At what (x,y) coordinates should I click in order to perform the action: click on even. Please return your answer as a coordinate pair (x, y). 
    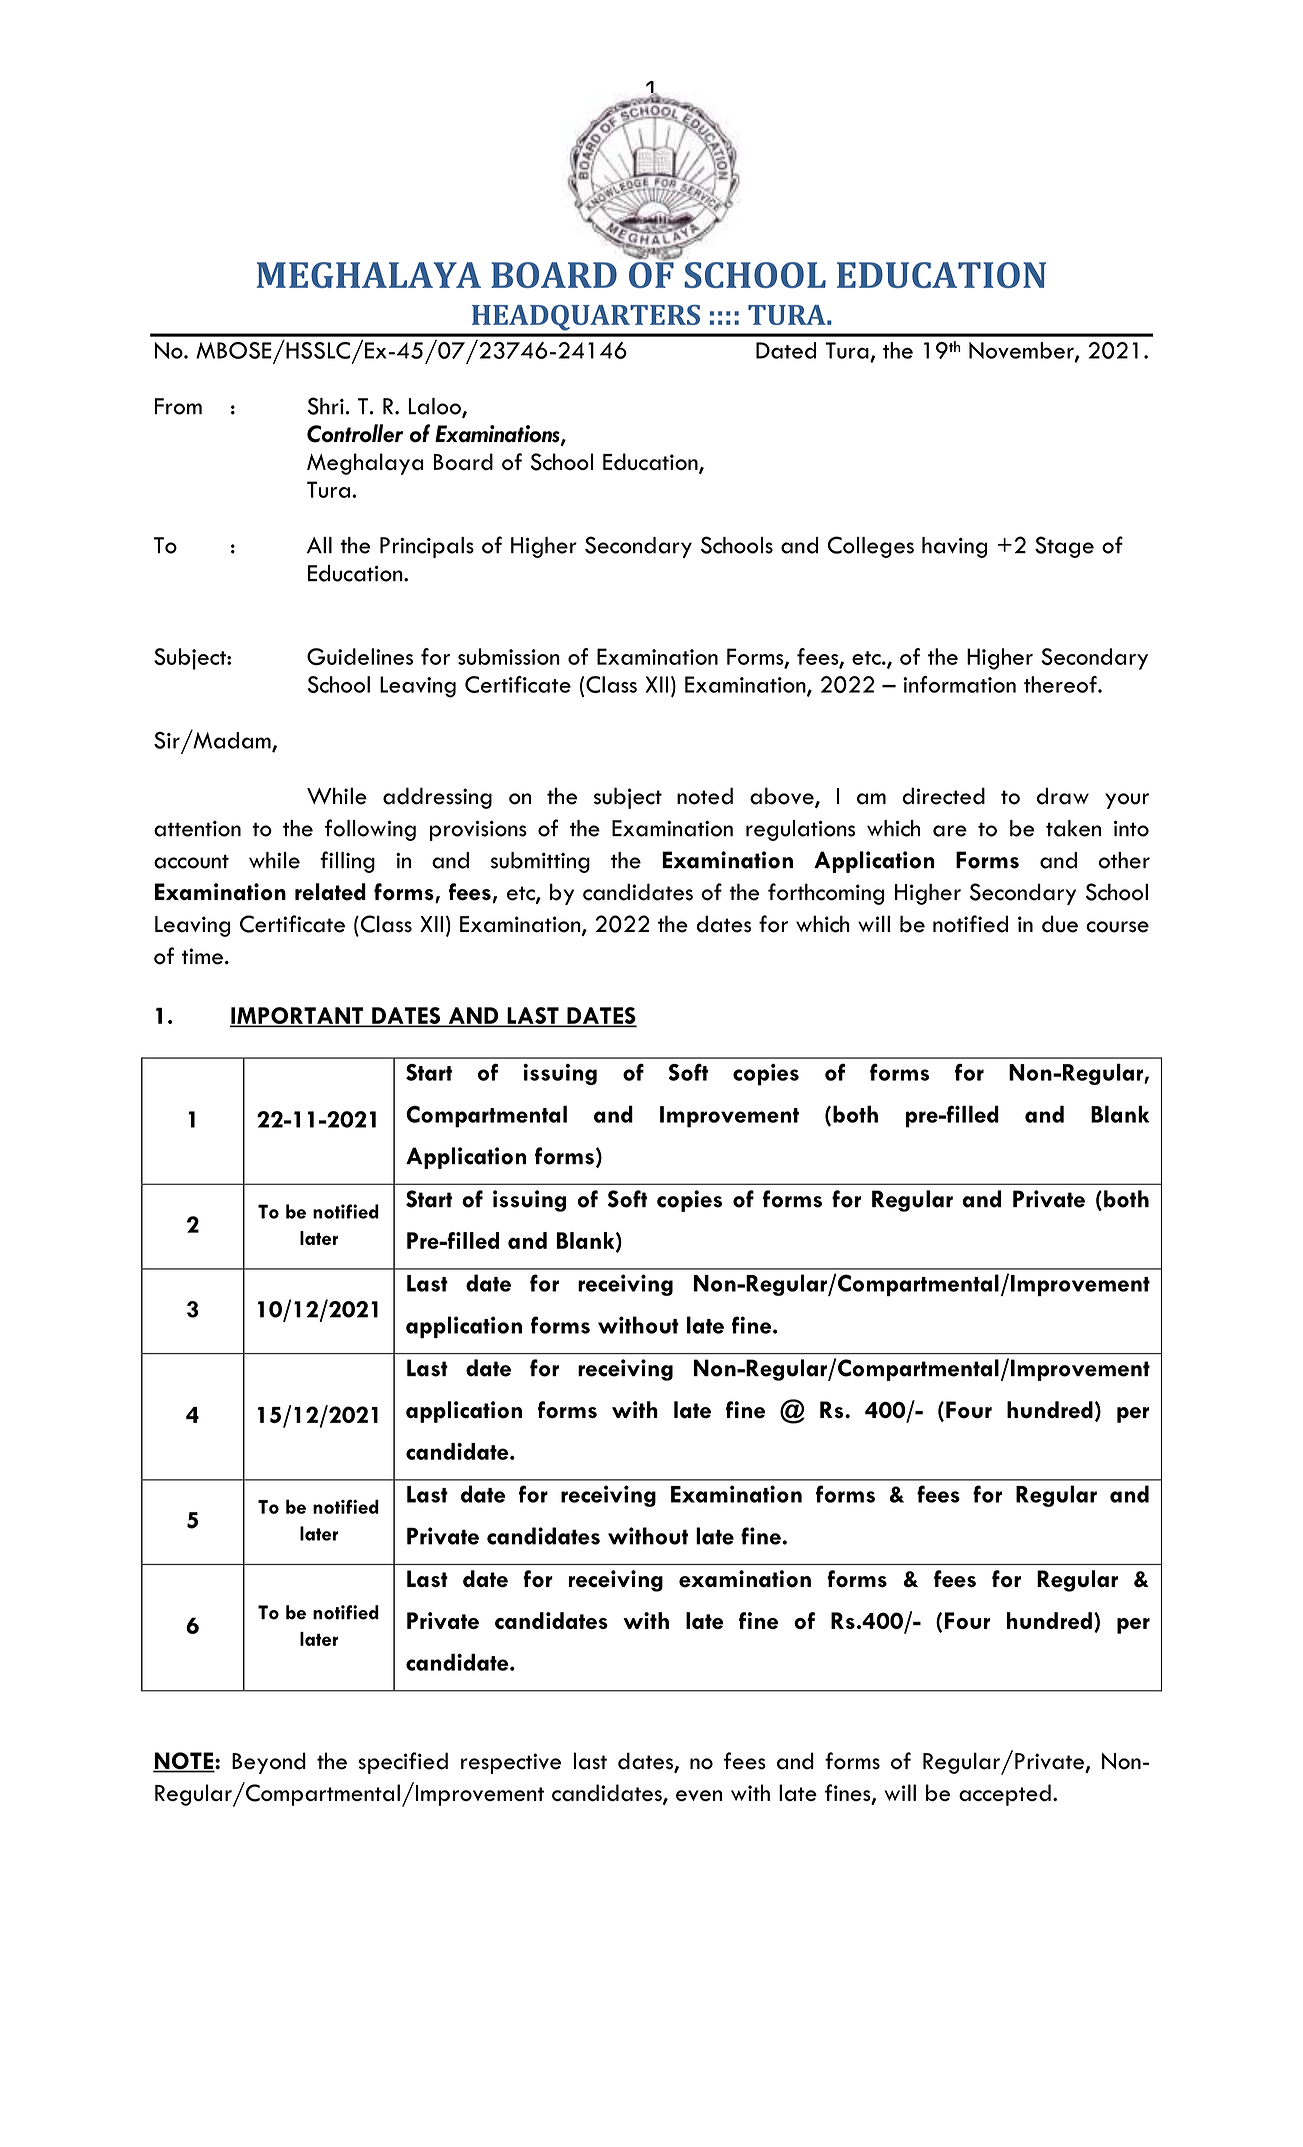
    Looking at the image, I should click on (699, 1795).
